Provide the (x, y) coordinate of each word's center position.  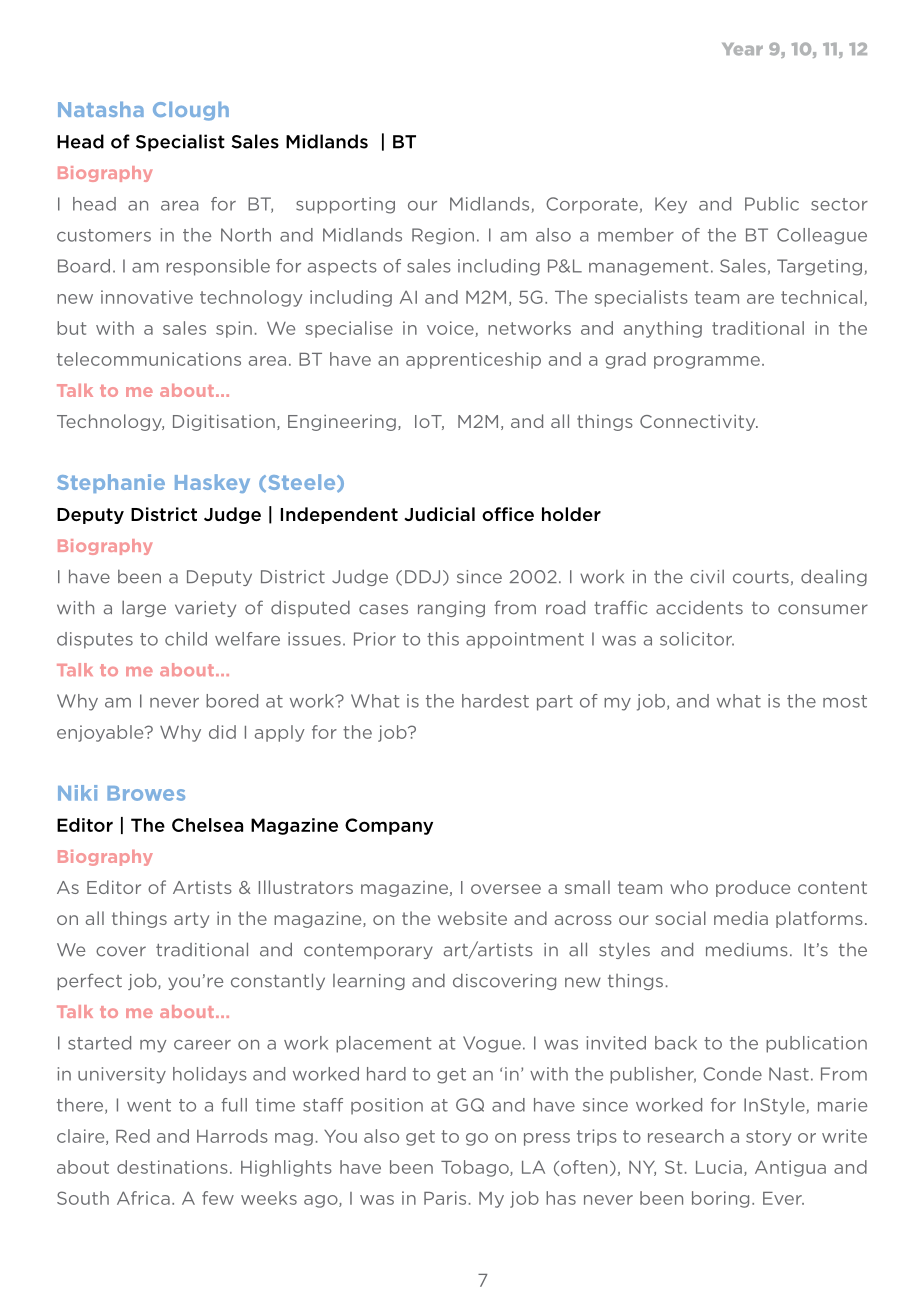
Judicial (439, 514)
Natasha (101, 109)
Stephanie (111, 483)
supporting (345, 205)
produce (753, 888)
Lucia (719, 1167)
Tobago (476, 1168)
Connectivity (699, 423)
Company (389, 826)
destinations (172, 1167)
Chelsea (207, 825)
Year (742, 49)
